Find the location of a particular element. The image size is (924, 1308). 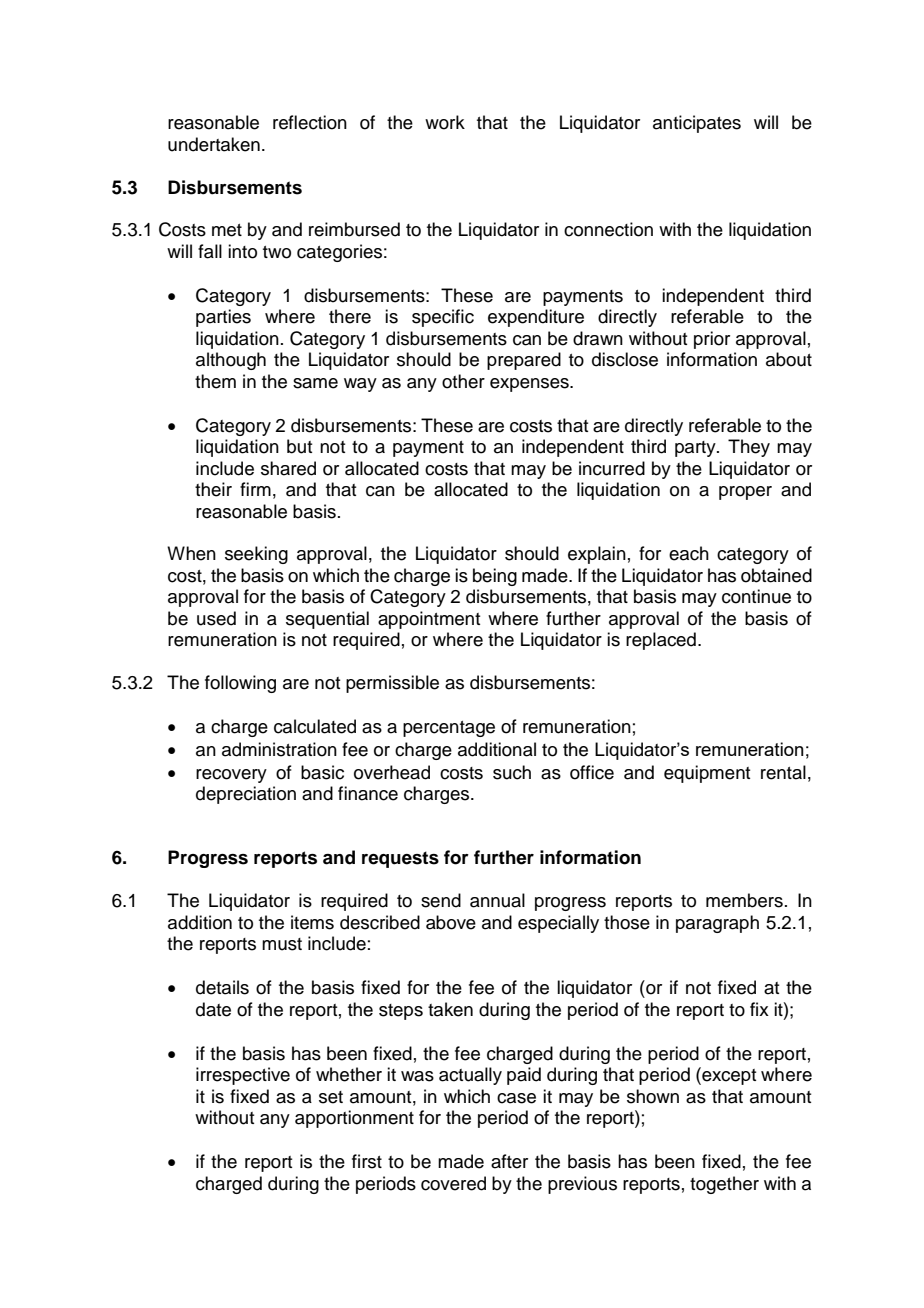

after is located at coordinates (509, 1161).
